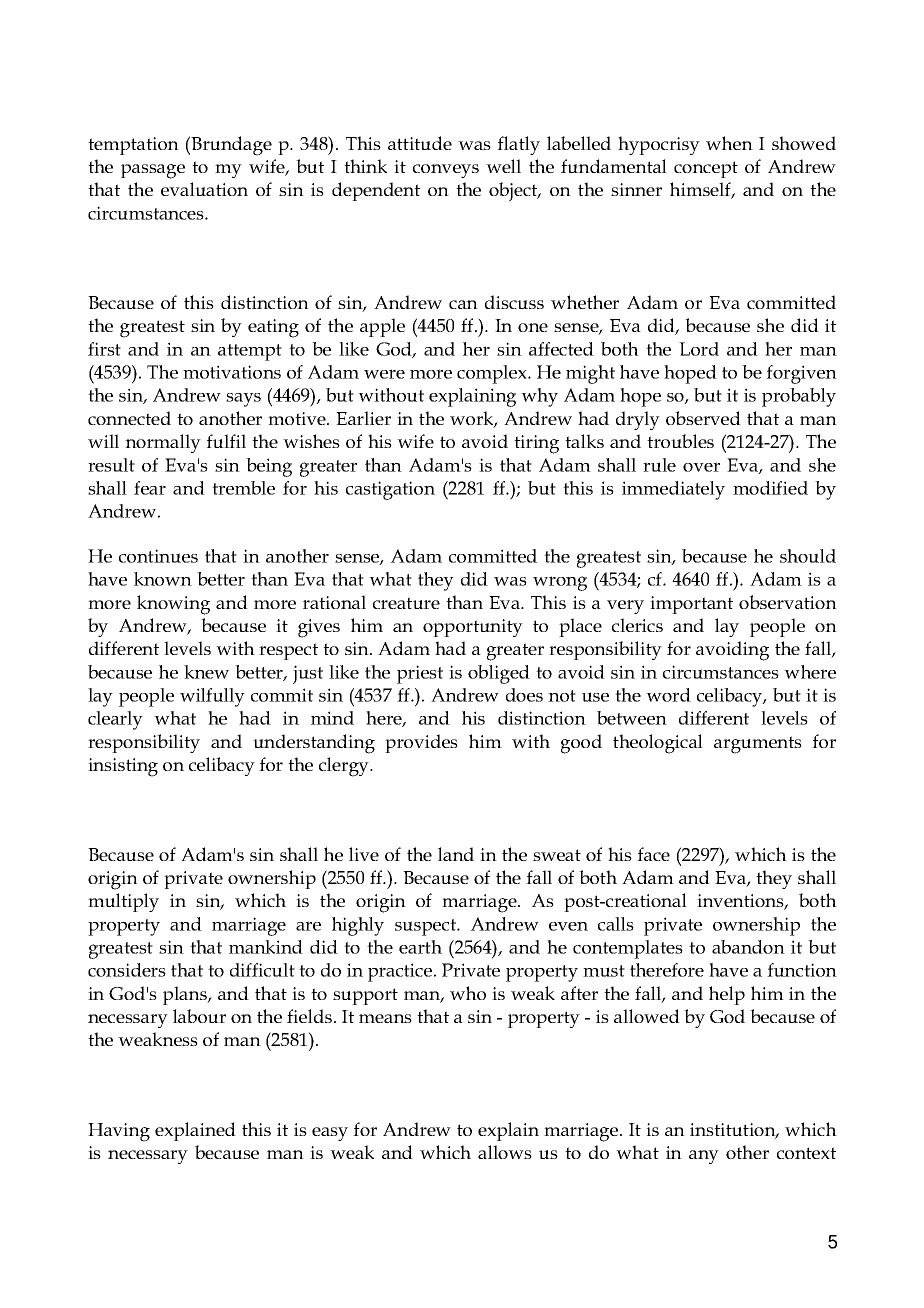  What do you see at coordinates (123, 767) in the page?
I see `insisting` at bounding box center [123, 767].
